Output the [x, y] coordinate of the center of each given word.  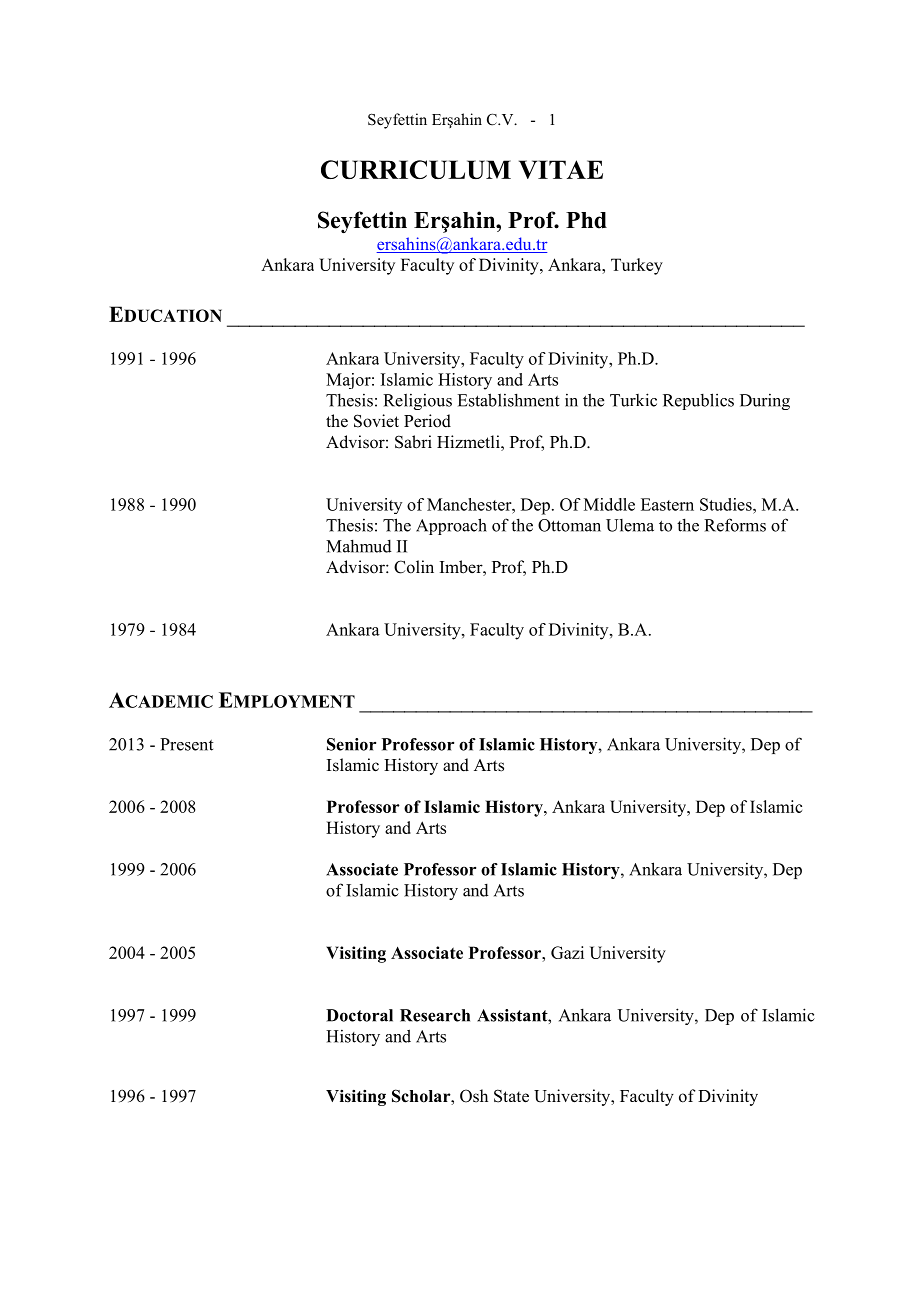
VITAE [561, 169]
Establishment [508, 400]
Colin [414, 567]
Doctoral [359, 1015]
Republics [698, 401]
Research [435, 1015]
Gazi [567, 952]
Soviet [376, 421]
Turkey [637, 266]
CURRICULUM [416, 169]
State [511, 1096]
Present [187, 744]
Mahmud [359, 546]
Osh [474, 1096]
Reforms [735, 525]
